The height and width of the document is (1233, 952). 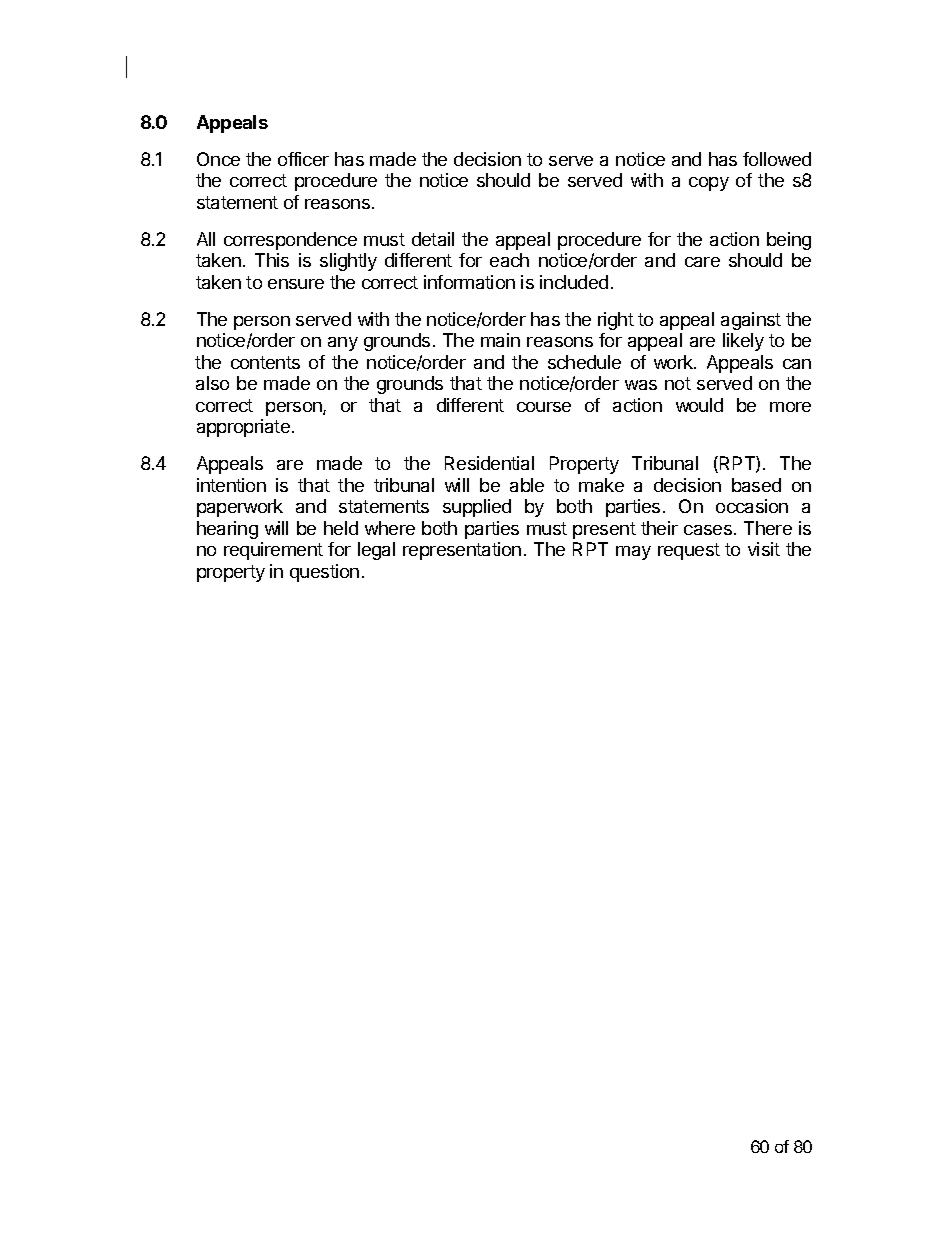 I want to click on detail, so click(x=433, y=239).
